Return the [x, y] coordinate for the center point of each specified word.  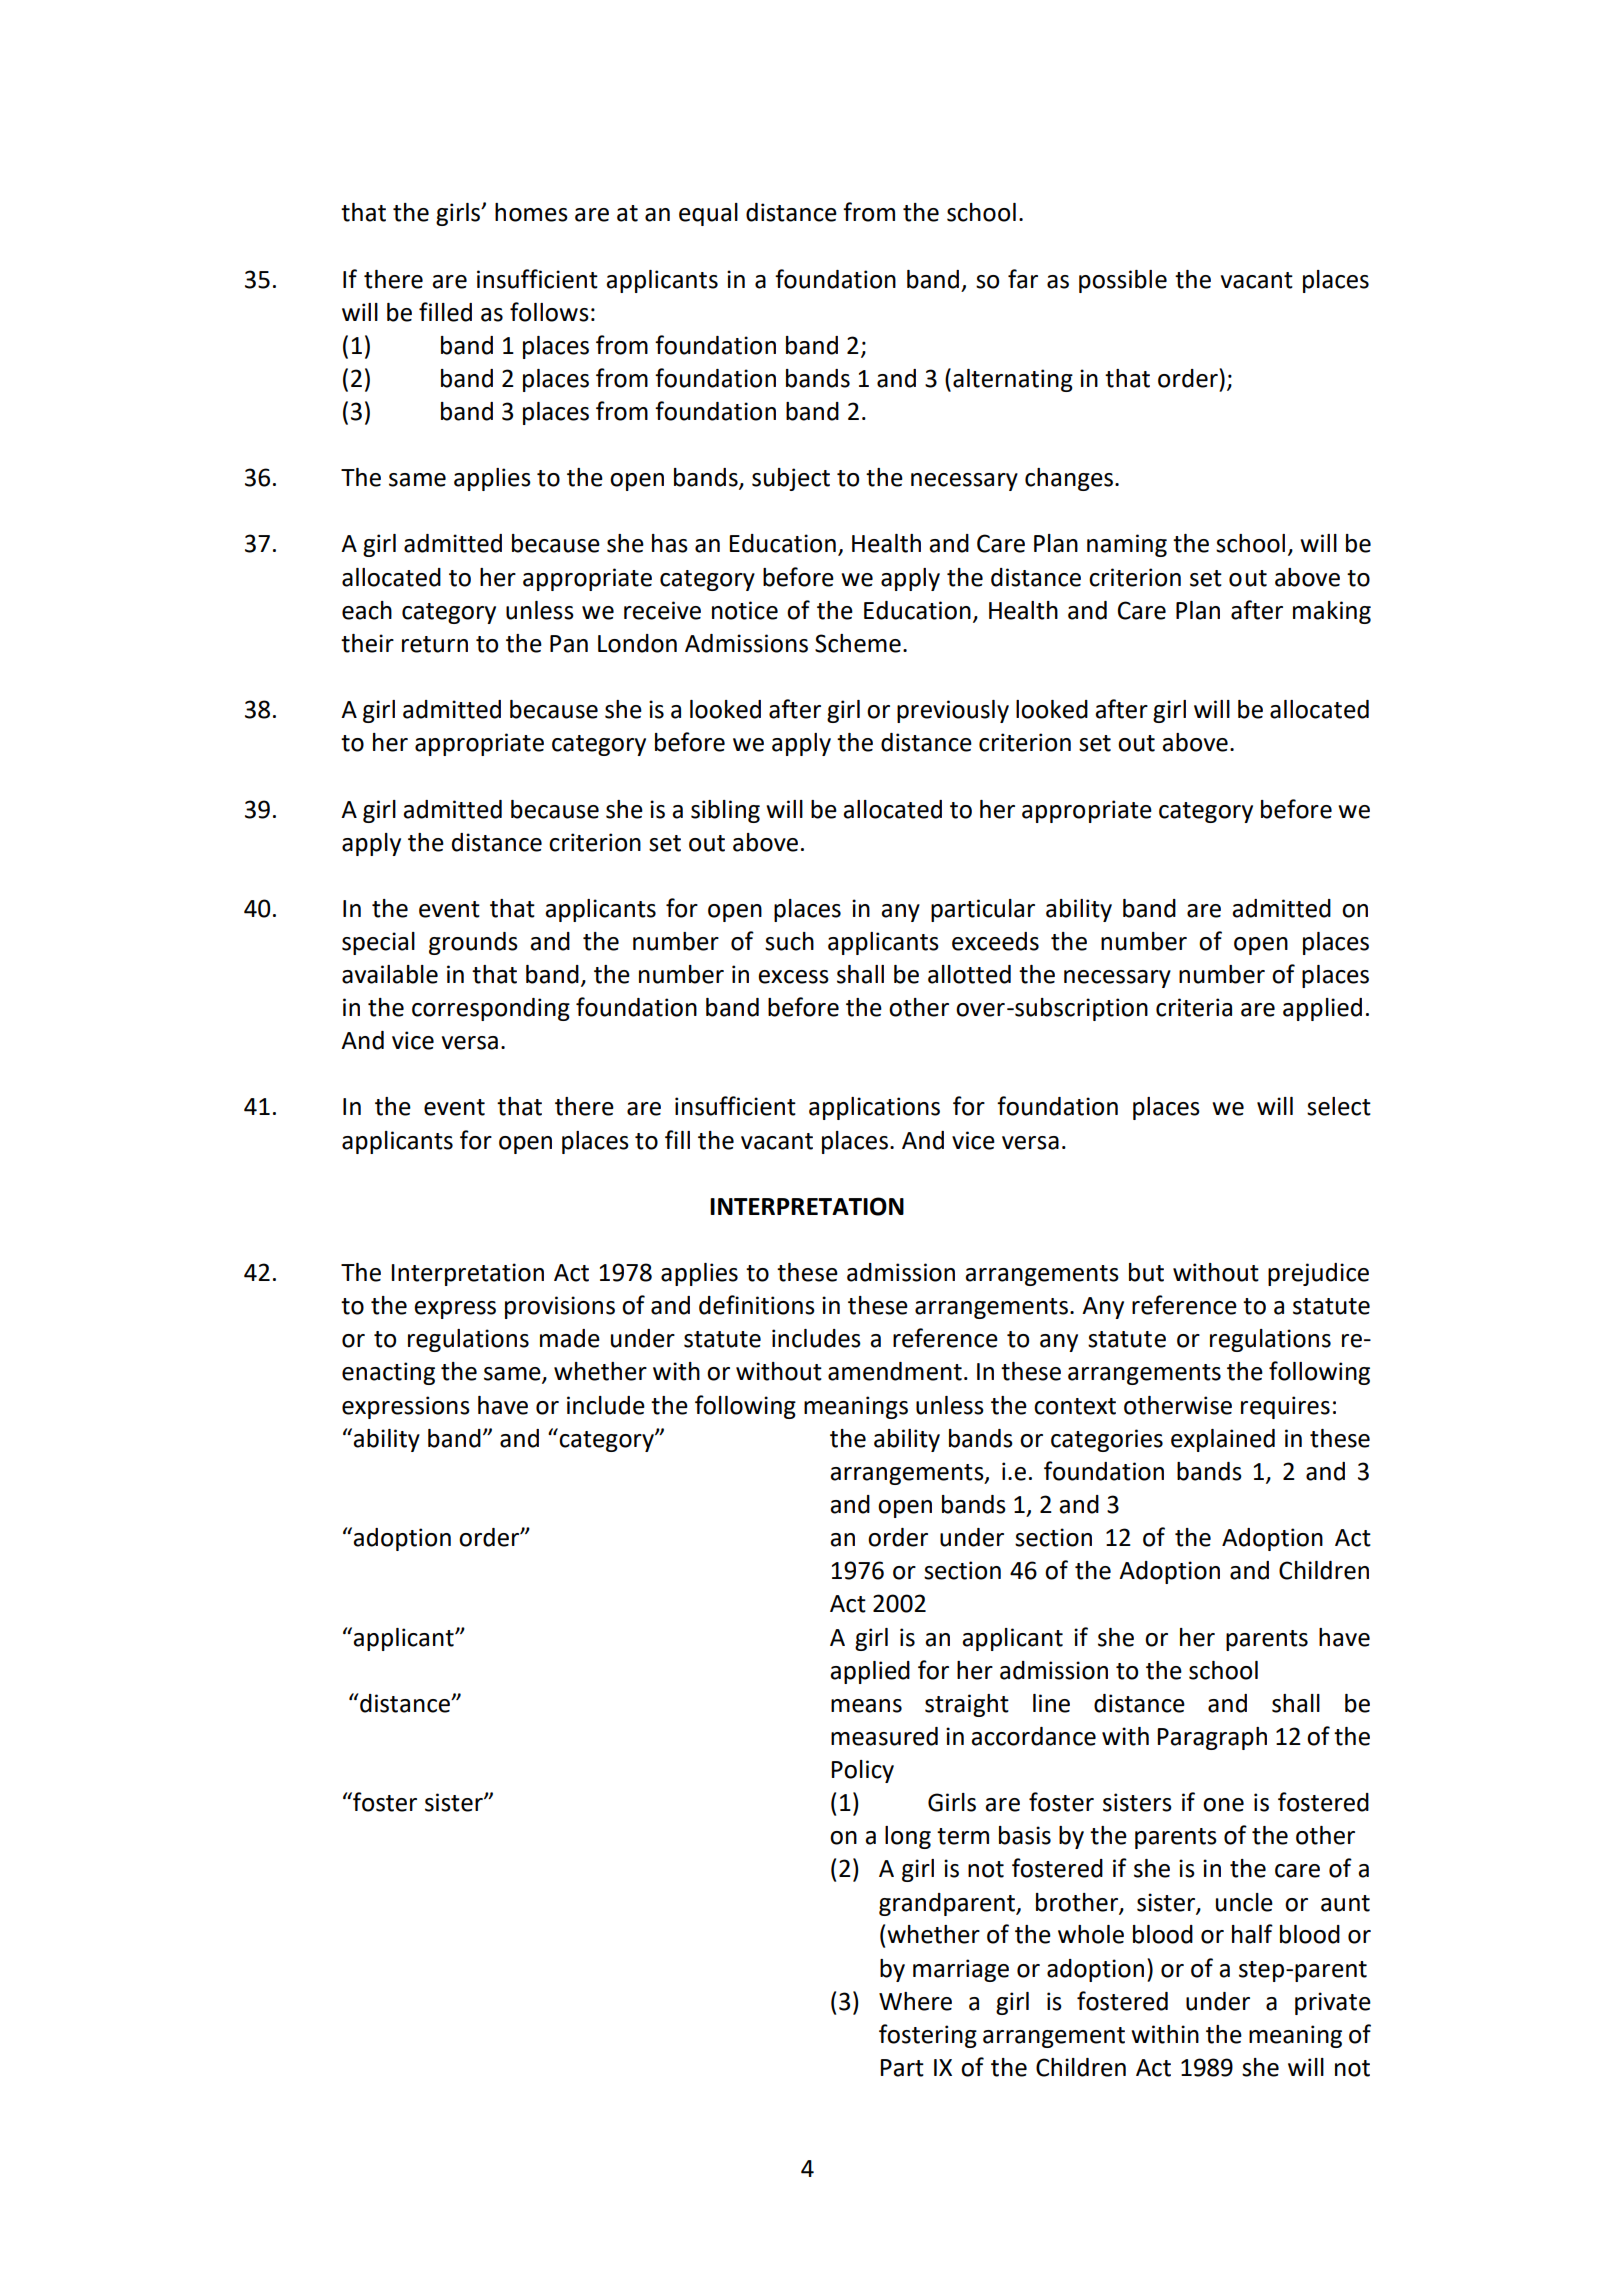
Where [915, 2001]
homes [531, 212]
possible [1123, 281]
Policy [863, 1771]
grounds [473, 943]
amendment [895, 1371]
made [570, 1338]
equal [708, 214]
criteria [1194, 1007]
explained [1223, 1440]
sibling [725, 811]
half [1252, 1934]
